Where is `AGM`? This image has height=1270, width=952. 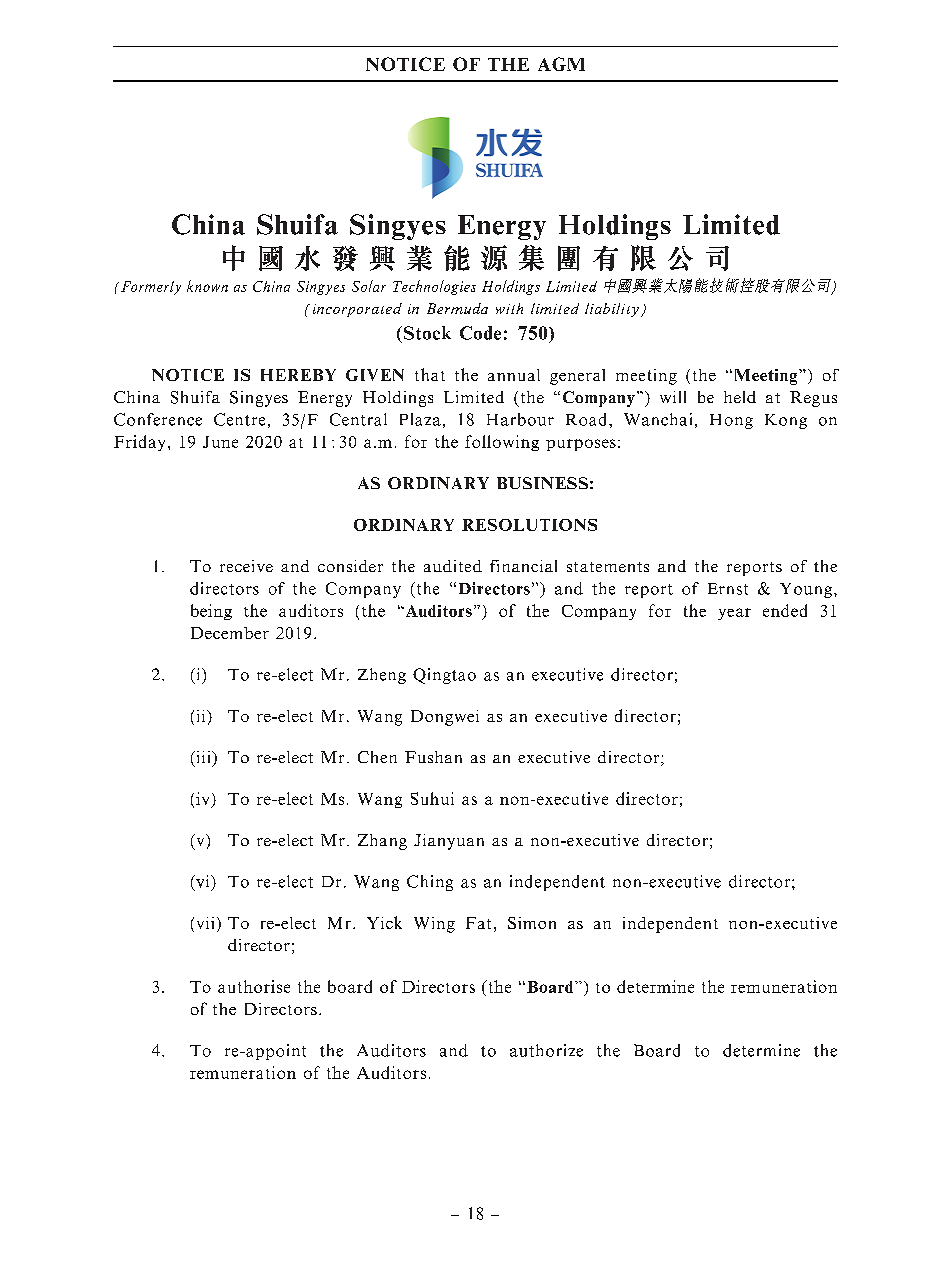
AGM is located at coordinates (561, 64).
